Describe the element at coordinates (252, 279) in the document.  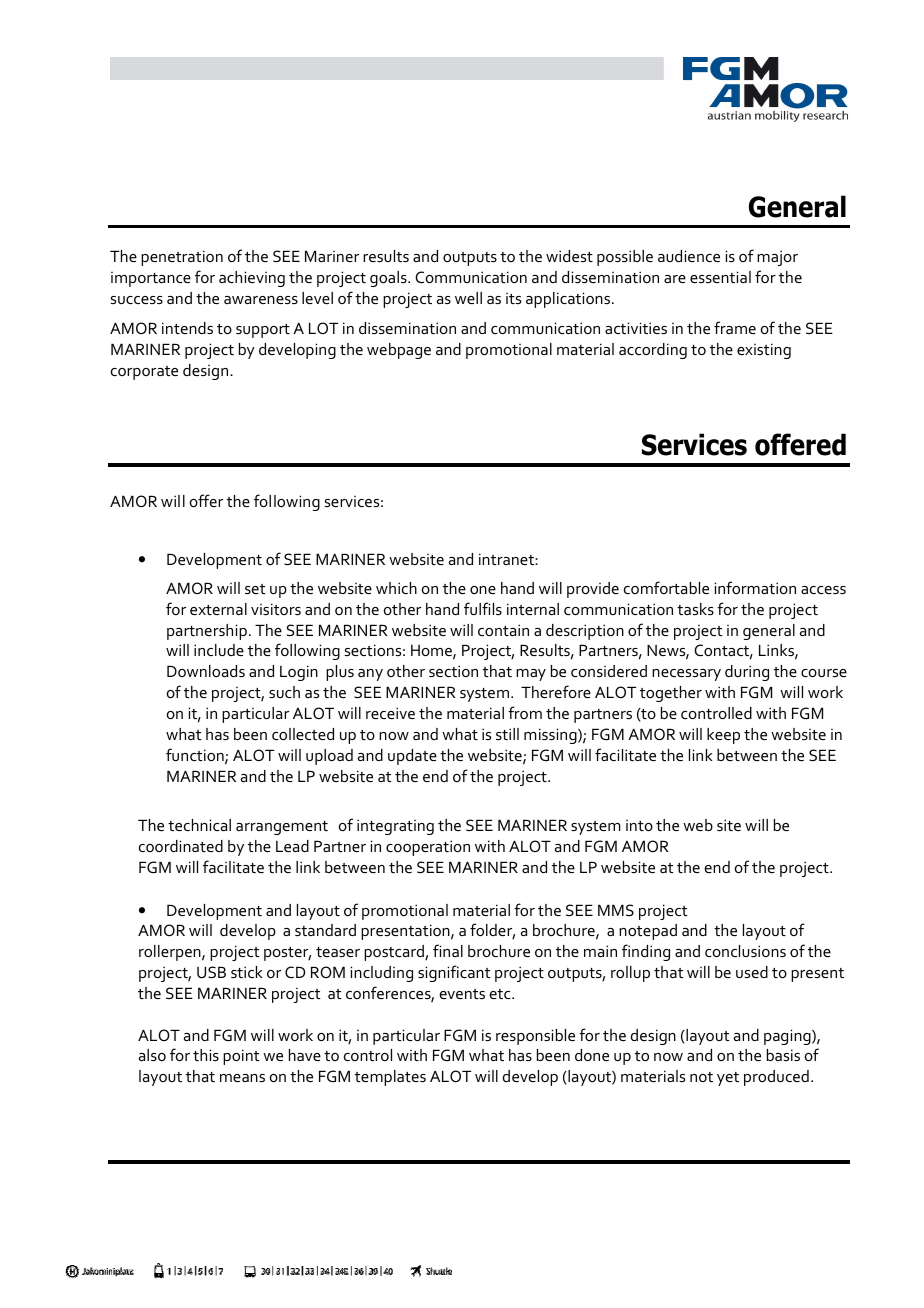
I see `achieving` at that location.
